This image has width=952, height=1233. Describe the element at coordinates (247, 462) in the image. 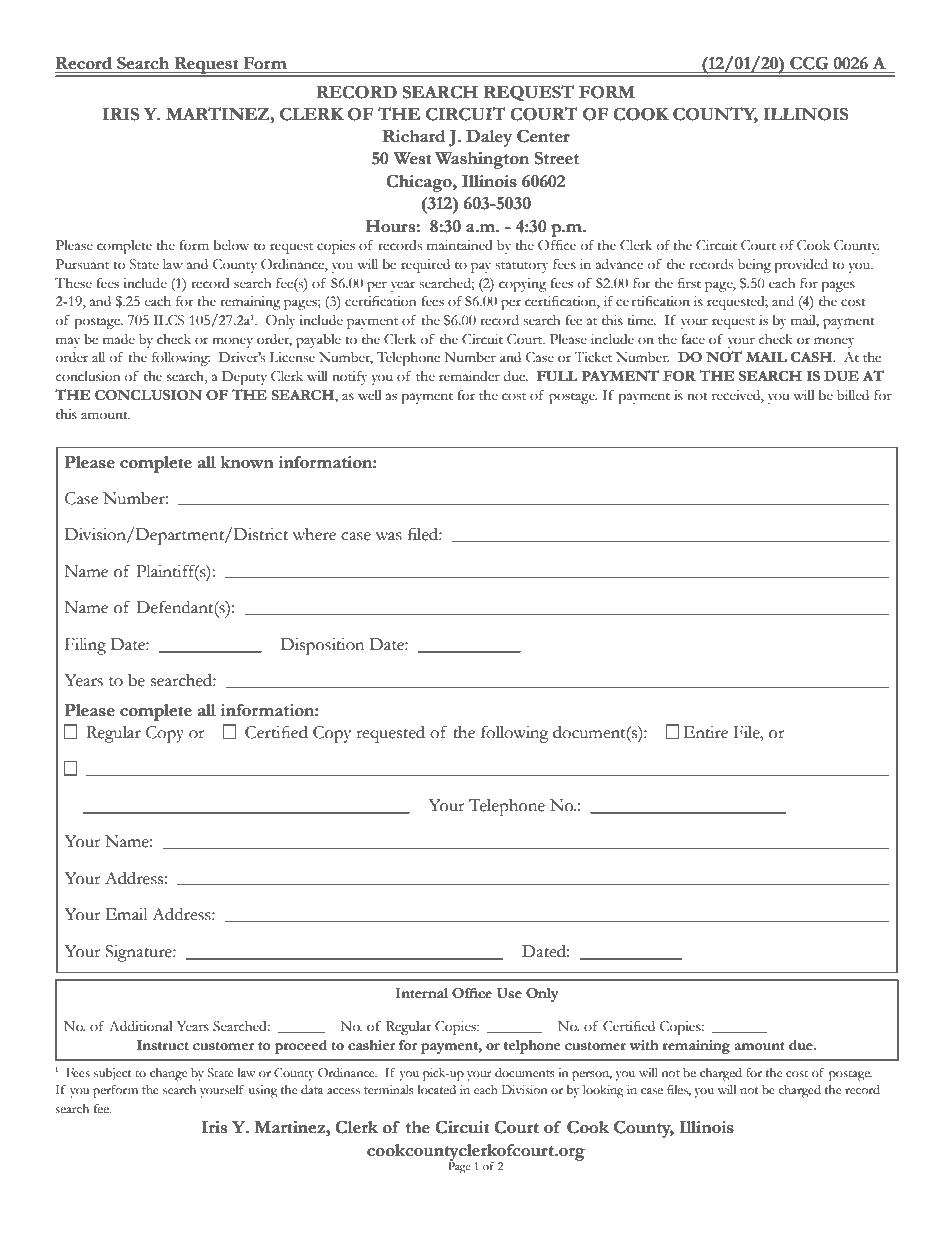

I see `known` at that location.
